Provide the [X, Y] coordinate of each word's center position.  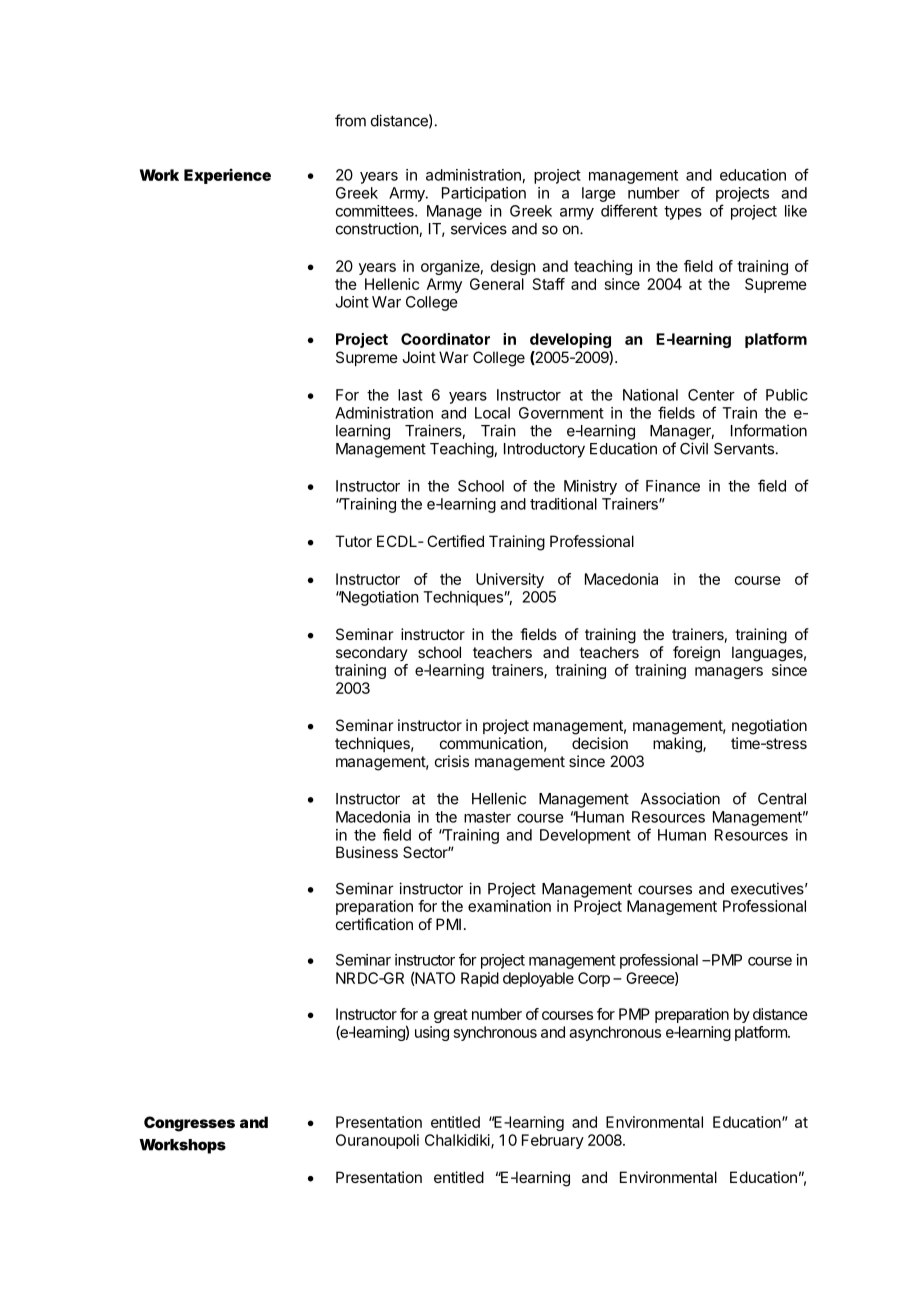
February [553, 1141]
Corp [594, 979]
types [683, 213]
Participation [484, 194]
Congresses [189, 1124]
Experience [227, 176]
